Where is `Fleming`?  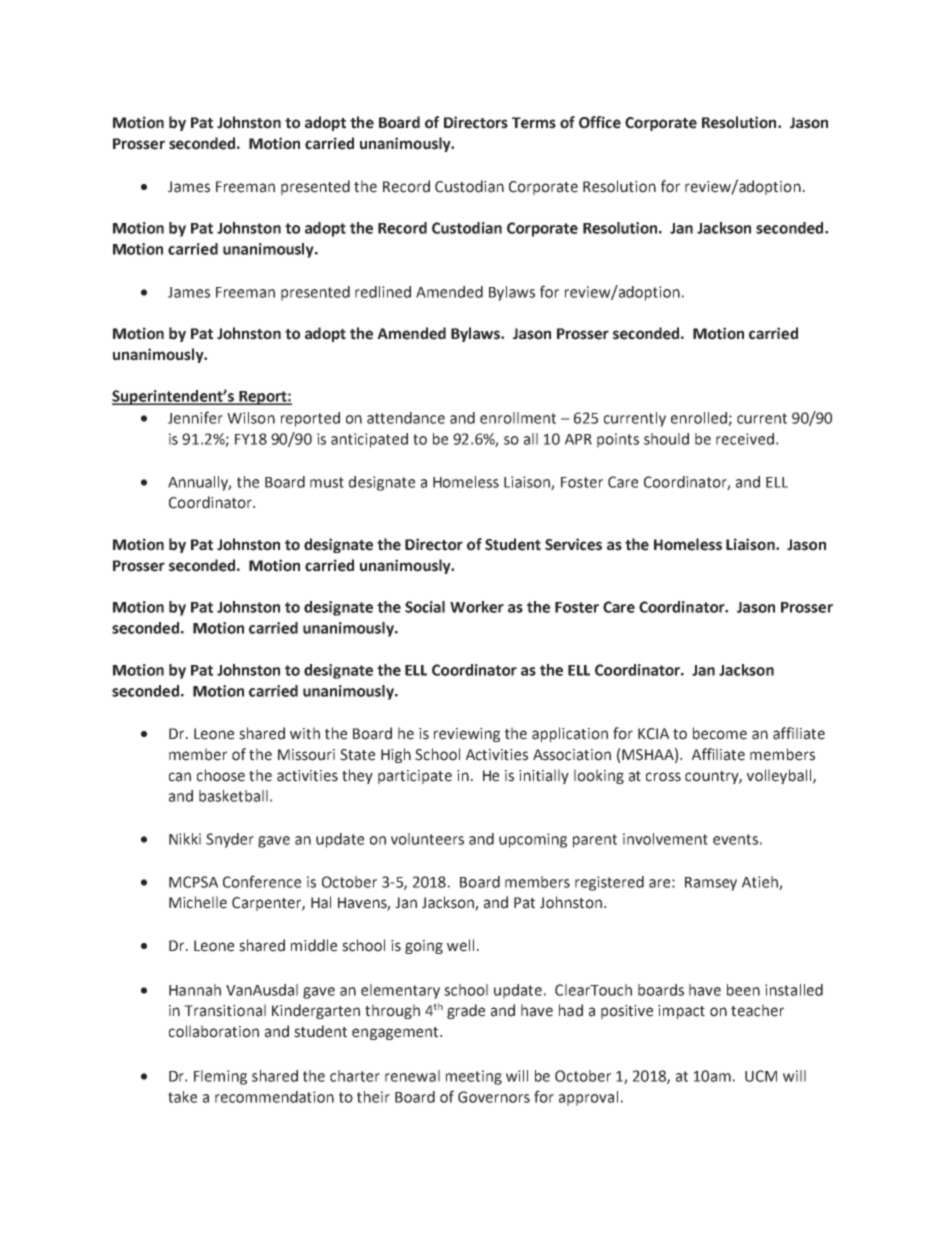
Fleming is located at coordinates (220, 1077).
